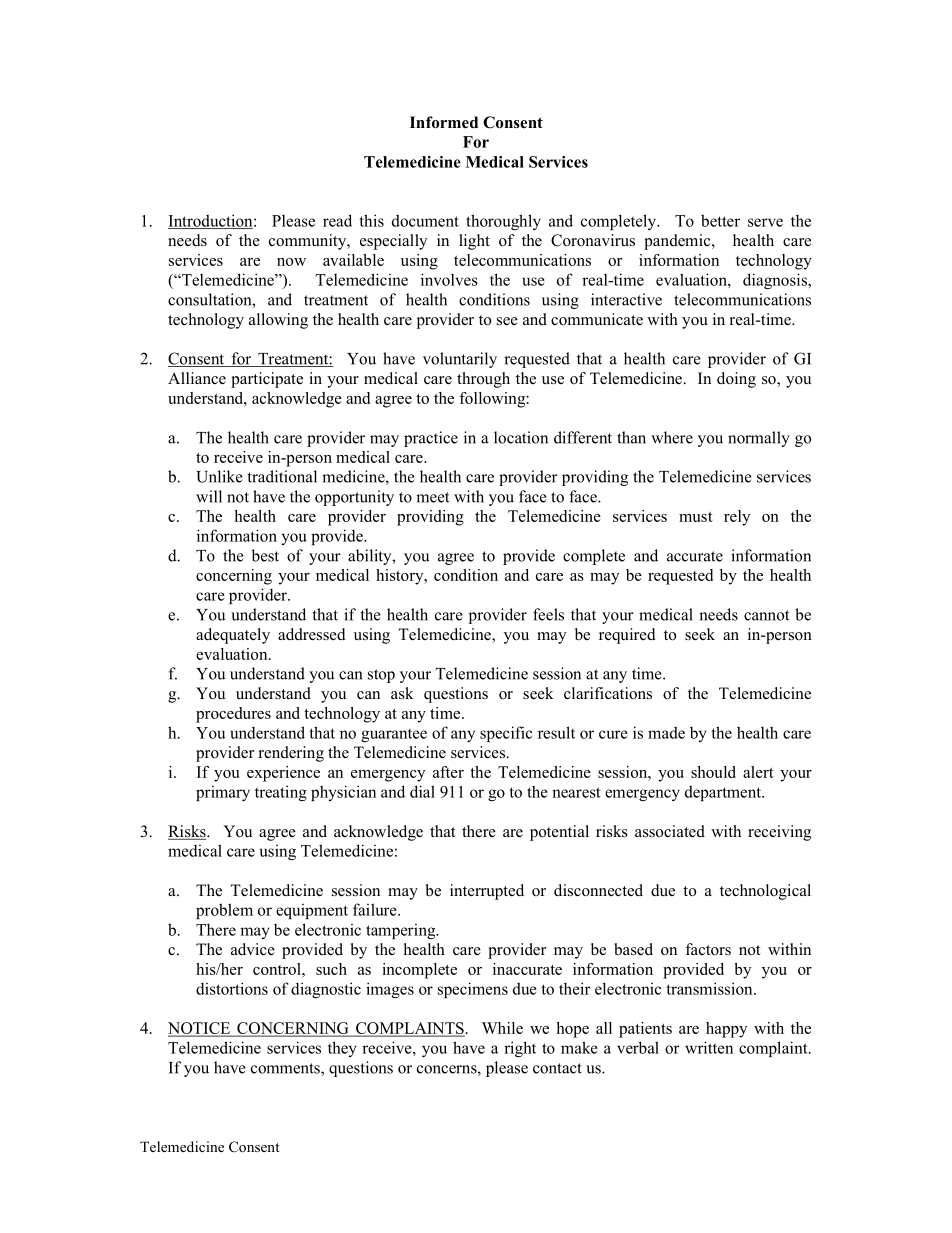 The width and height of the screenshot is (952, 1233). What do you see at coordinates (672, 437) in the screenshot?
I see `where` at bounding box center [672, 437].
